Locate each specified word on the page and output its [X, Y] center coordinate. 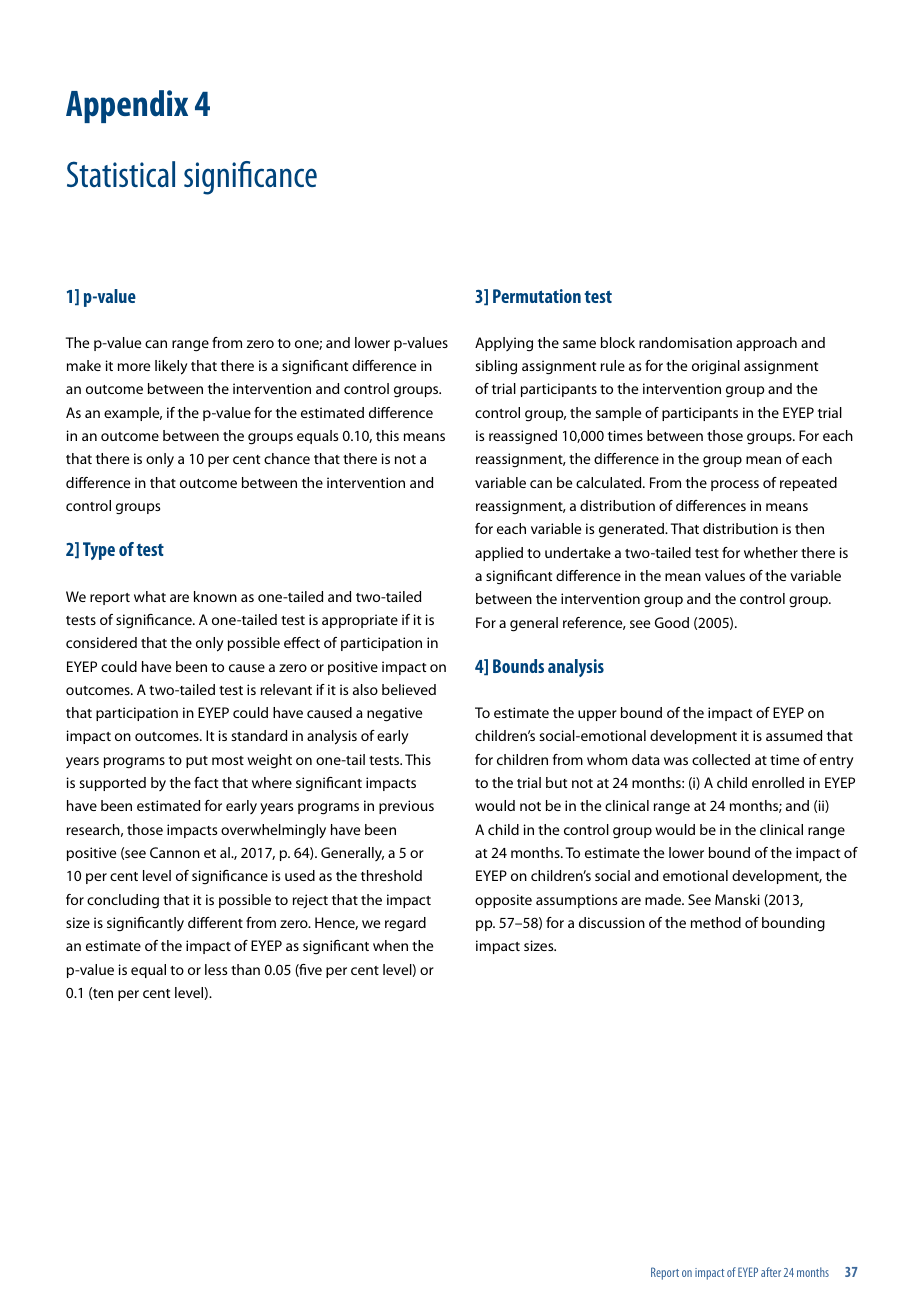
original [716, 367]
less [216, 969]
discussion [612, 922]
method [716, 922]
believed [409, 689]
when [390, 945]
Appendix [127, 106]
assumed [794, 735]
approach [766, 344]
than [245, 969]
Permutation [537, 296]
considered [101, 642]
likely [171, 367]
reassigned [523, 437]
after [771, 1272]
